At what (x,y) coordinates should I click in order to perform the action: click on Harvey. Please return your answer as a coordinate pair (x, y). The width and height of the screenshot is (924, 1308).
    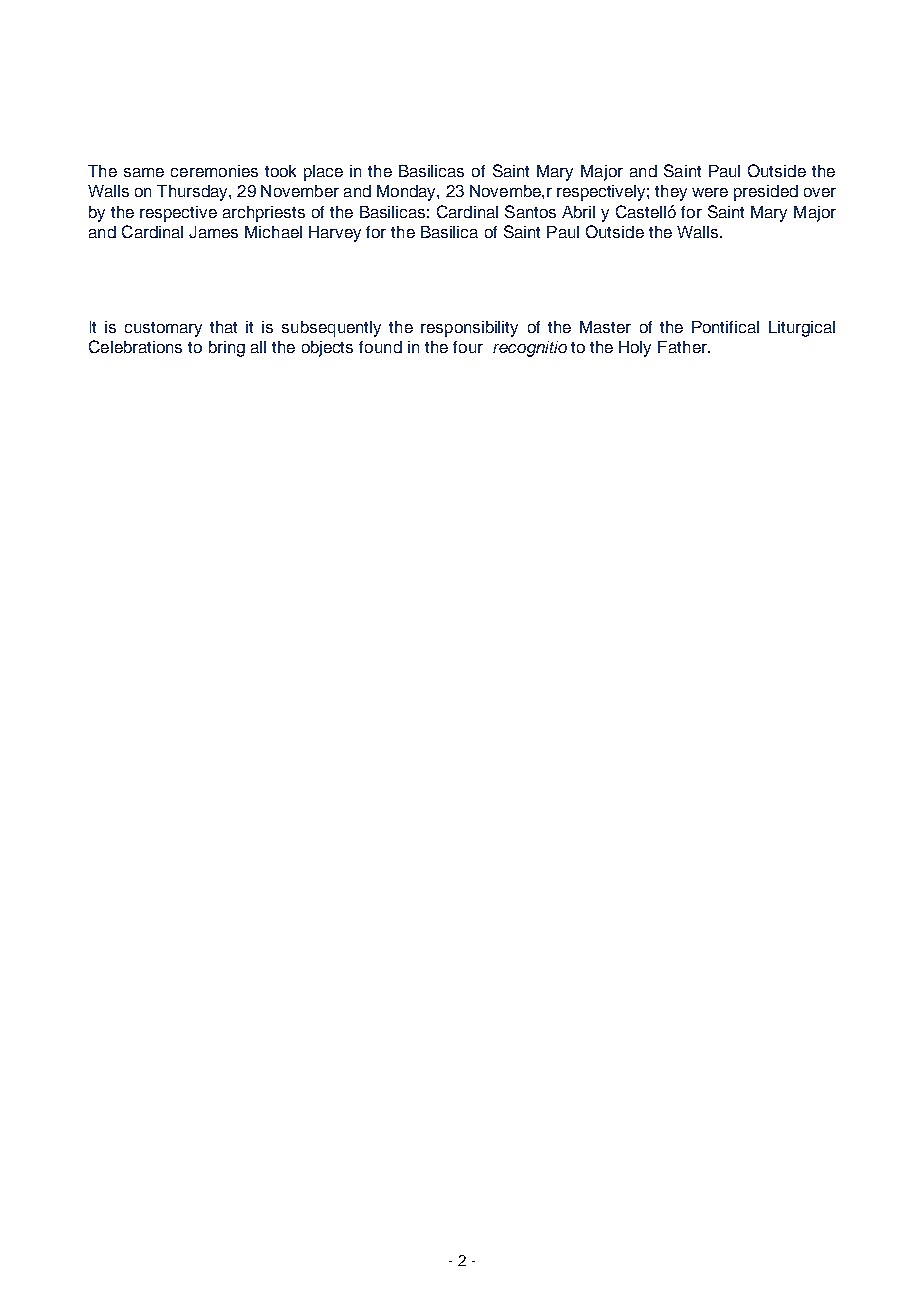
    Looking at the image, I should click on (335, 234).
